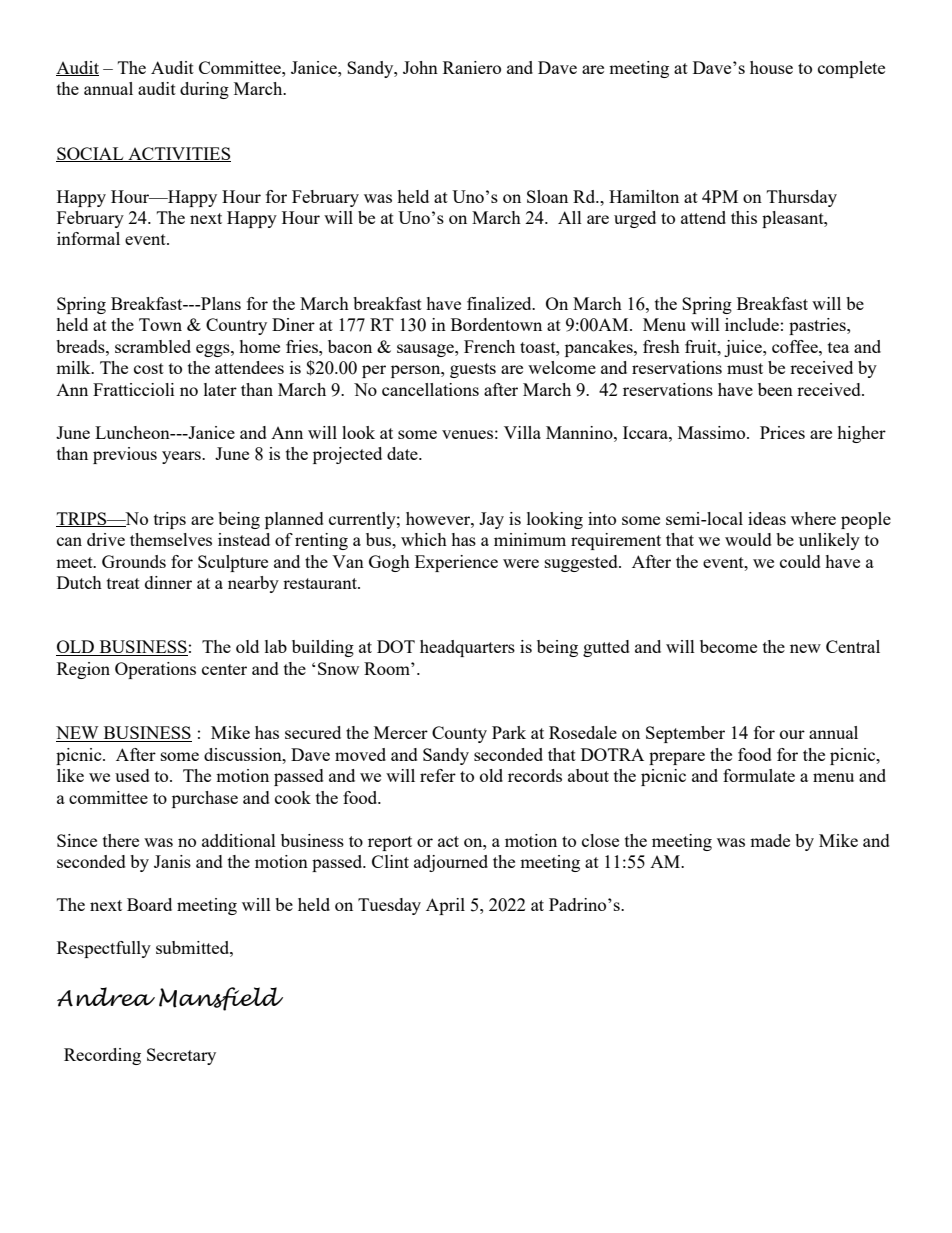  What do you see at coordinates (420, 67) in the screenshot?
I see `John` at bounding box center [420, 67].
